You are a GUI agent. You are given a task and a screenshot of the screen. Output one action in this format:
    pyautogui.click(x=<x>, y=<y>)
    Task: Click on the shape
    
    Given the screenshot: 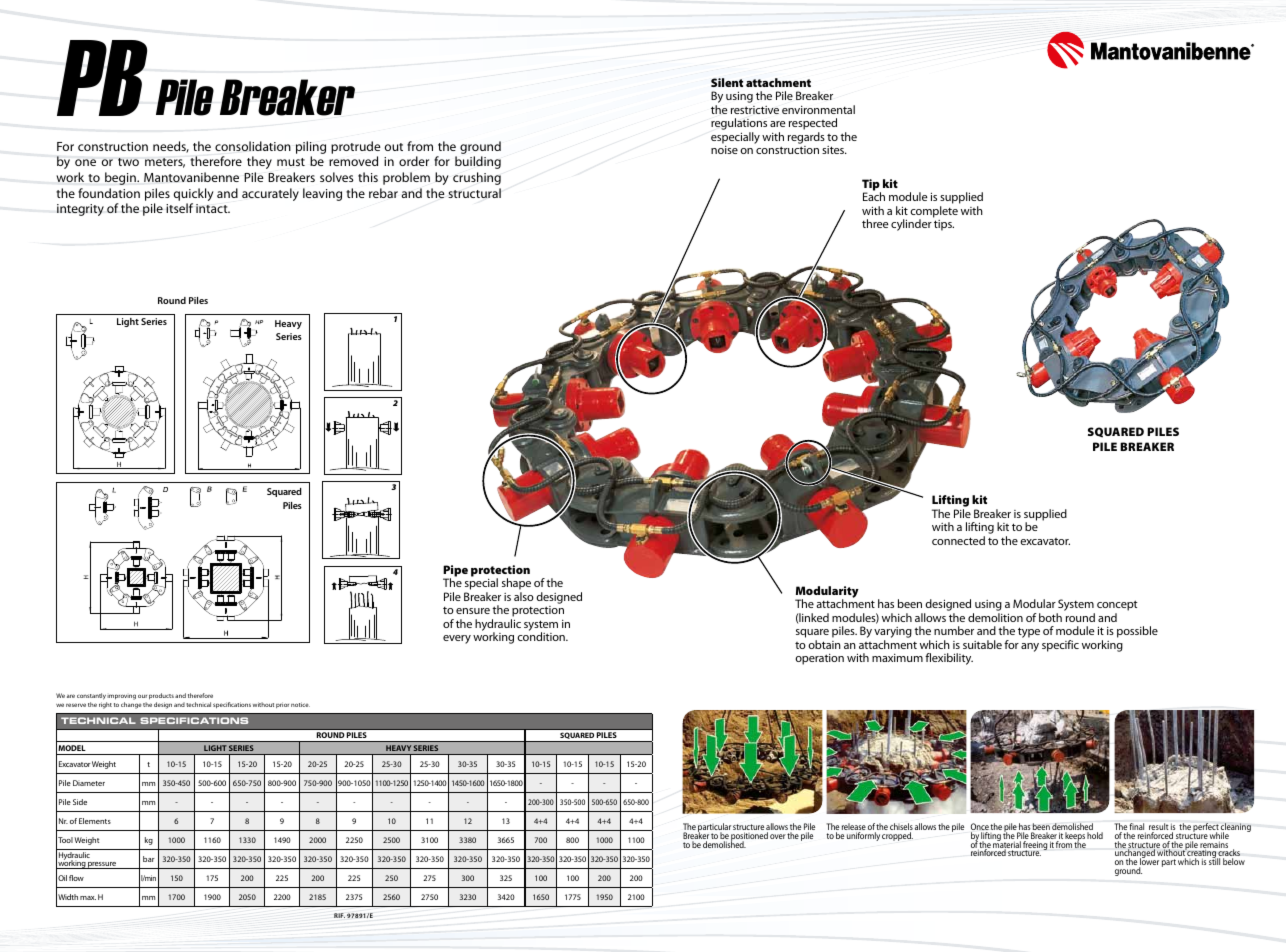 What is the action you would take?
    pyautogui.click(x=516, y=585)
